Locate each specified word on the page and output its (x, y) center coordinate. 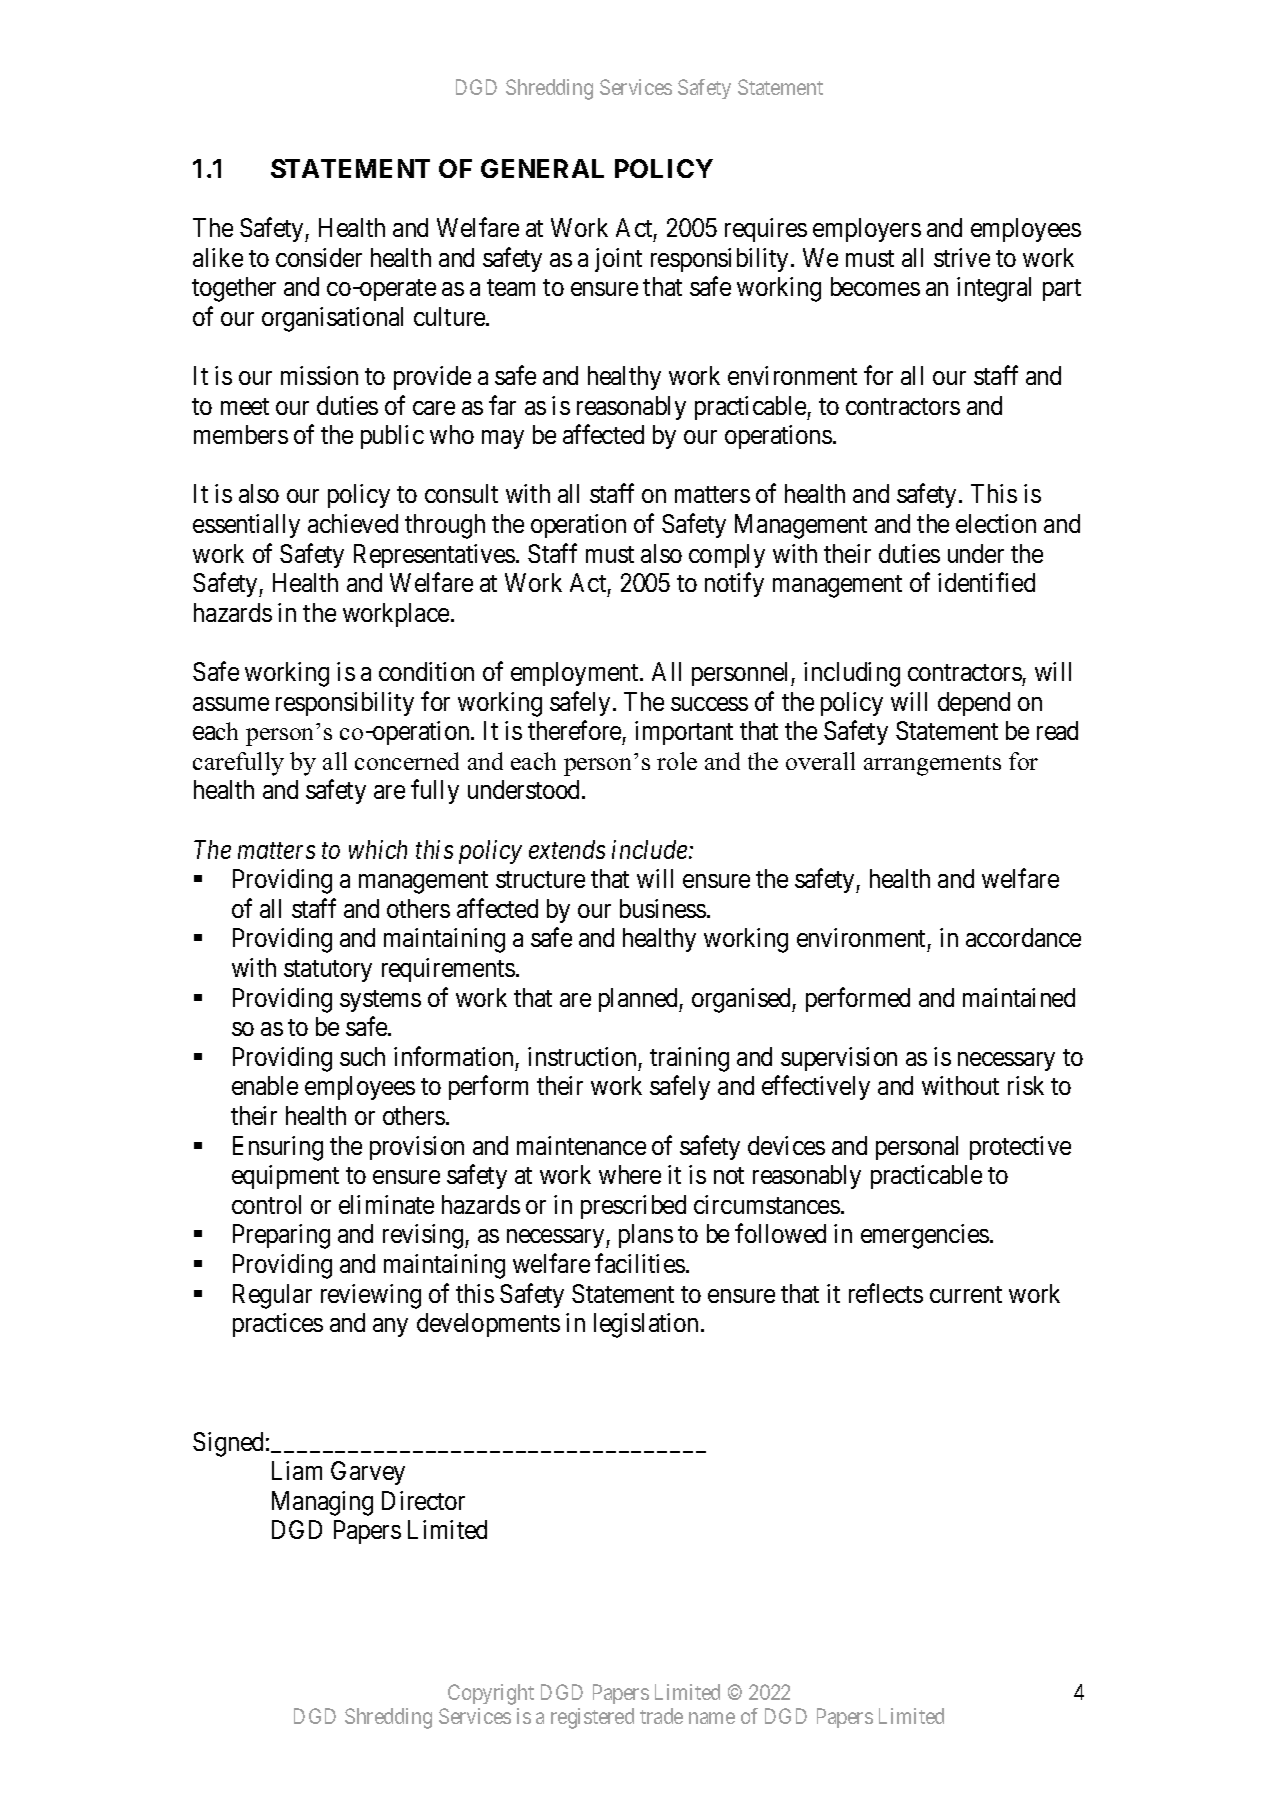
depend (974, 704)
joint (618, 260)
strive (962, 257)
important (684, 733)
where (630, 1174)
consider (319, 257)
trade (661, 1716)
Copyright (491, 1694)
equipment (285, 1177)
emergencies (925, 1236)
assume (231, 704)
